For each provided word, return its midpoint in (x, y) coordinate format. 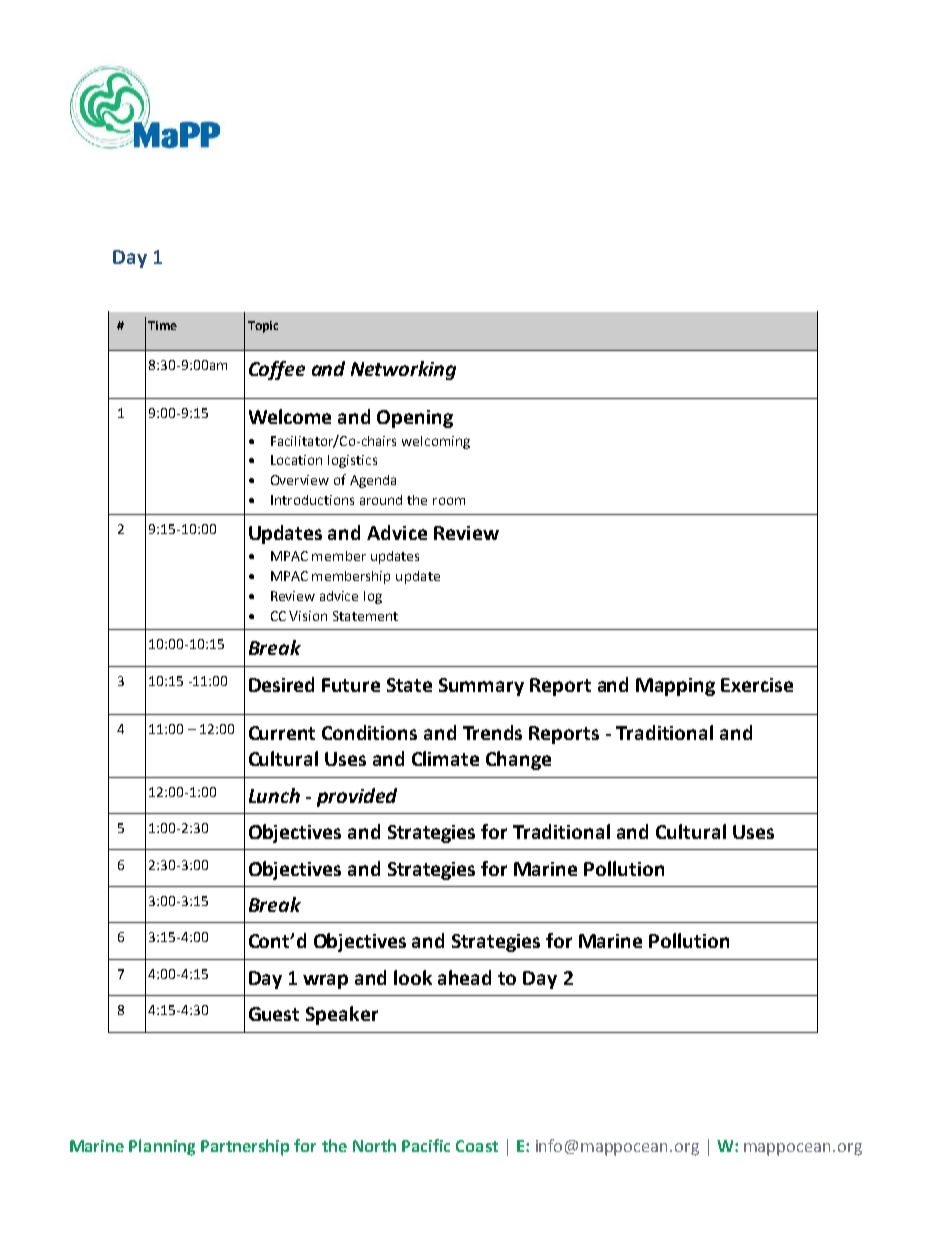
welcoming (436, 442)
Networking (403, 370)
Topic (263, 327)
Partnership (245, 1147)
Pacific (426, 1145)
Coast (477, 1146)
